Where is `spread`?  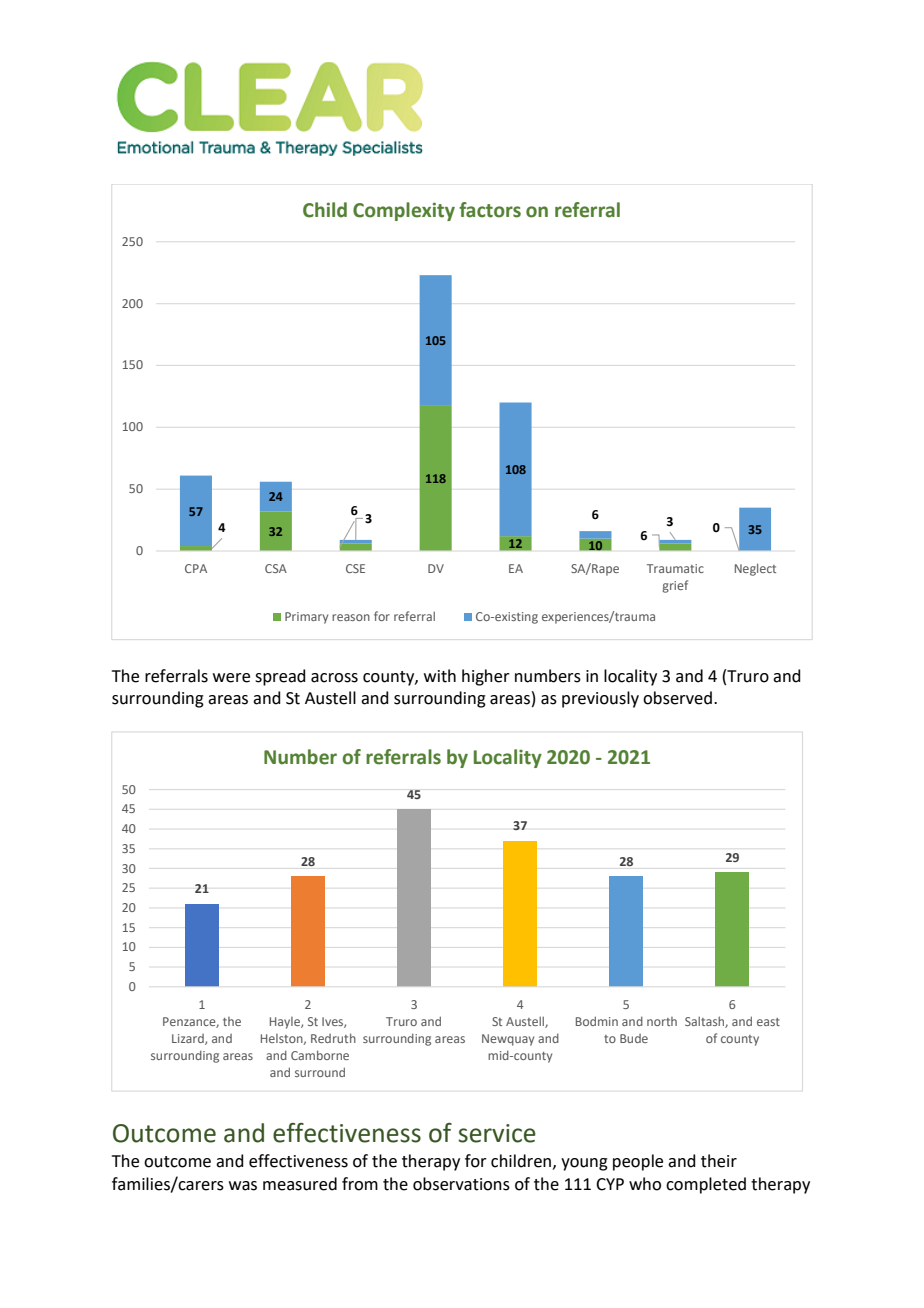 spread is located at coordinates (280, 677).
